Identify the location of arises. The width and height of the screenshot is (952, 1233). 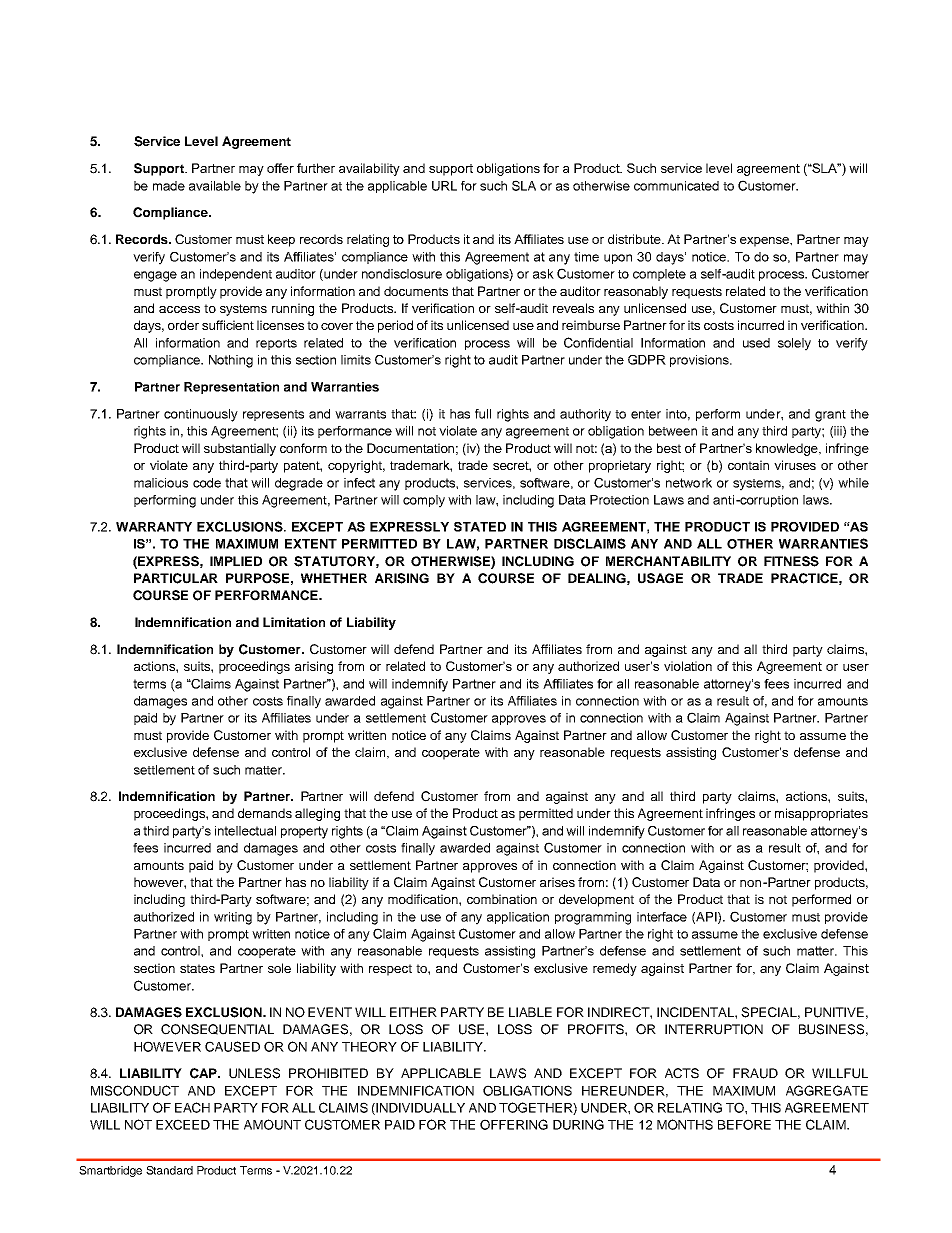
(557, 882).
